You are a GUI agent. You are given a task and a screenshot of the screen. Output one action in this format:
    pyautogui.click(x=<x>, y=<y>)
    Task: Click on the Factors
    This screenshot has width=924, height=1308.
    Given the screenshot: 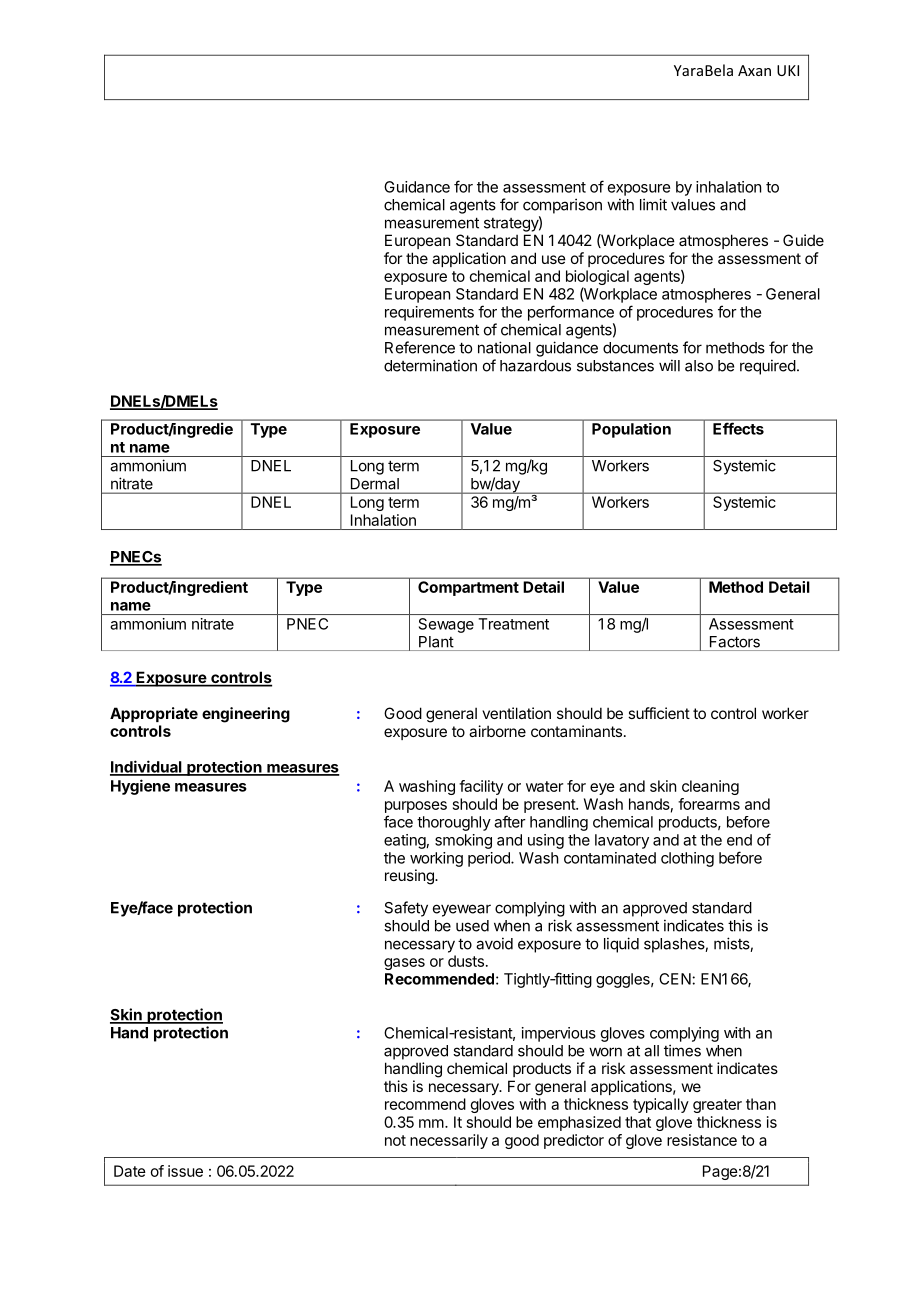 What is the action you would take?
    pyautogui.click(x=735, y=642)
